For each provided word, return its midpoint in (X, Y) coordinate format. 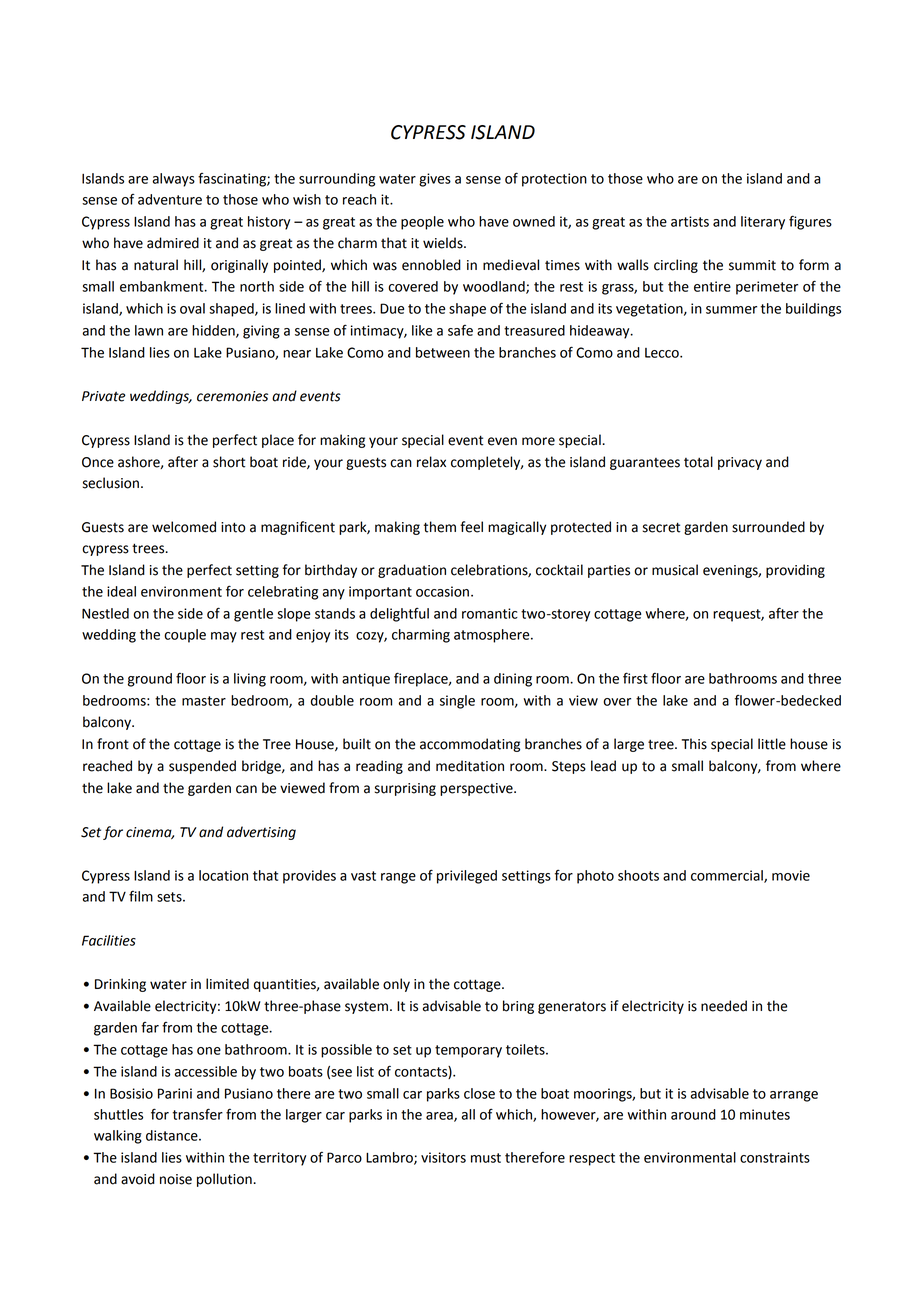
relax (431, 462)
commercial (728, 876)
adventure (170, 199)
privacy (740, 463)
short (229, 462)
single (457, 702)
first (635, 678)
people (422, 223)
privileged (467, 877)
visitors (443, 1157)
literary (763, 223)
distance (173, 1135)
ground (150, 680)
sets (170, 897)
